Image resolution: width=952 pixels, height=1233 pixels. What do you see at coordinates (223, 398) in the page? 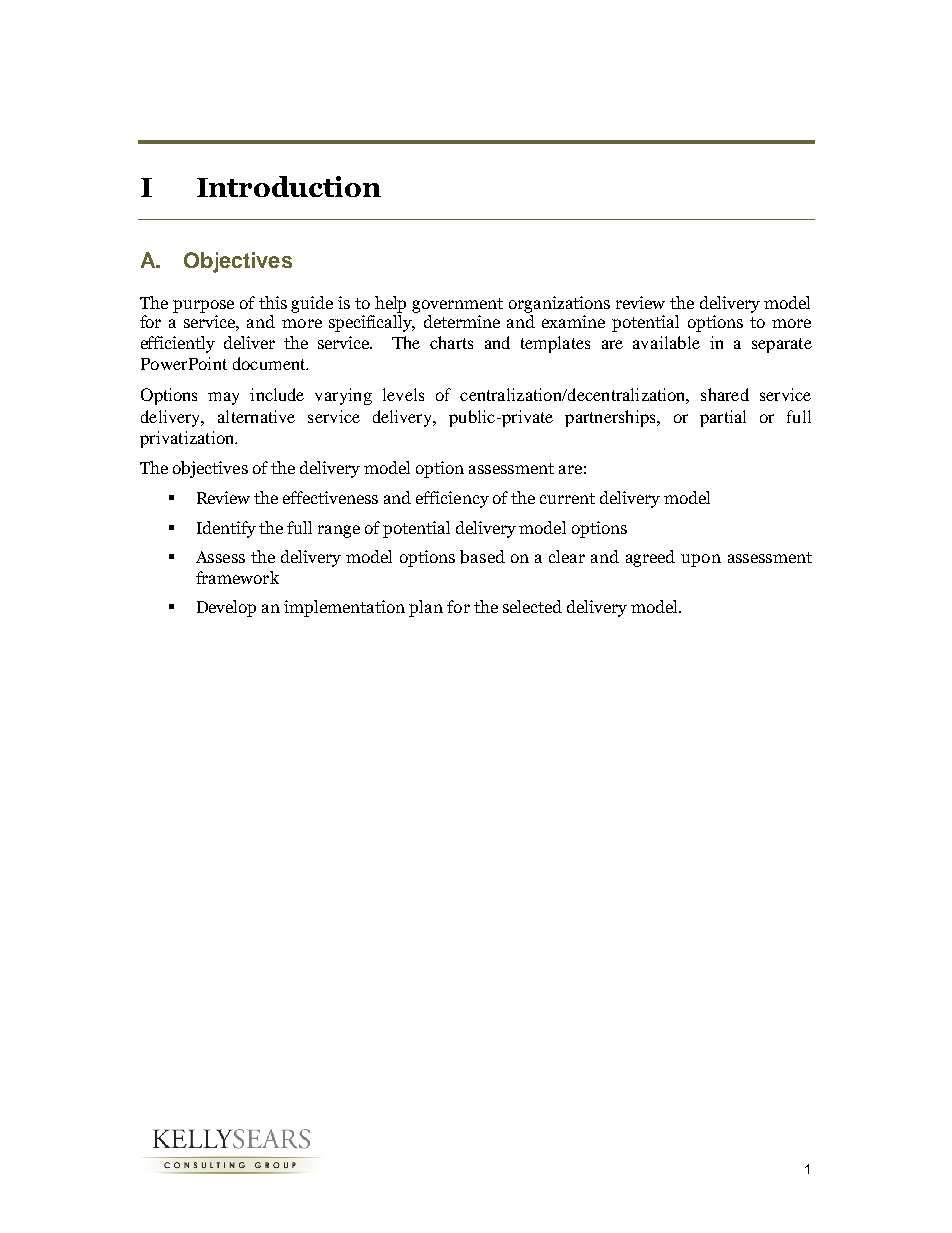
I see `may` at bounding box center [223, 398].
